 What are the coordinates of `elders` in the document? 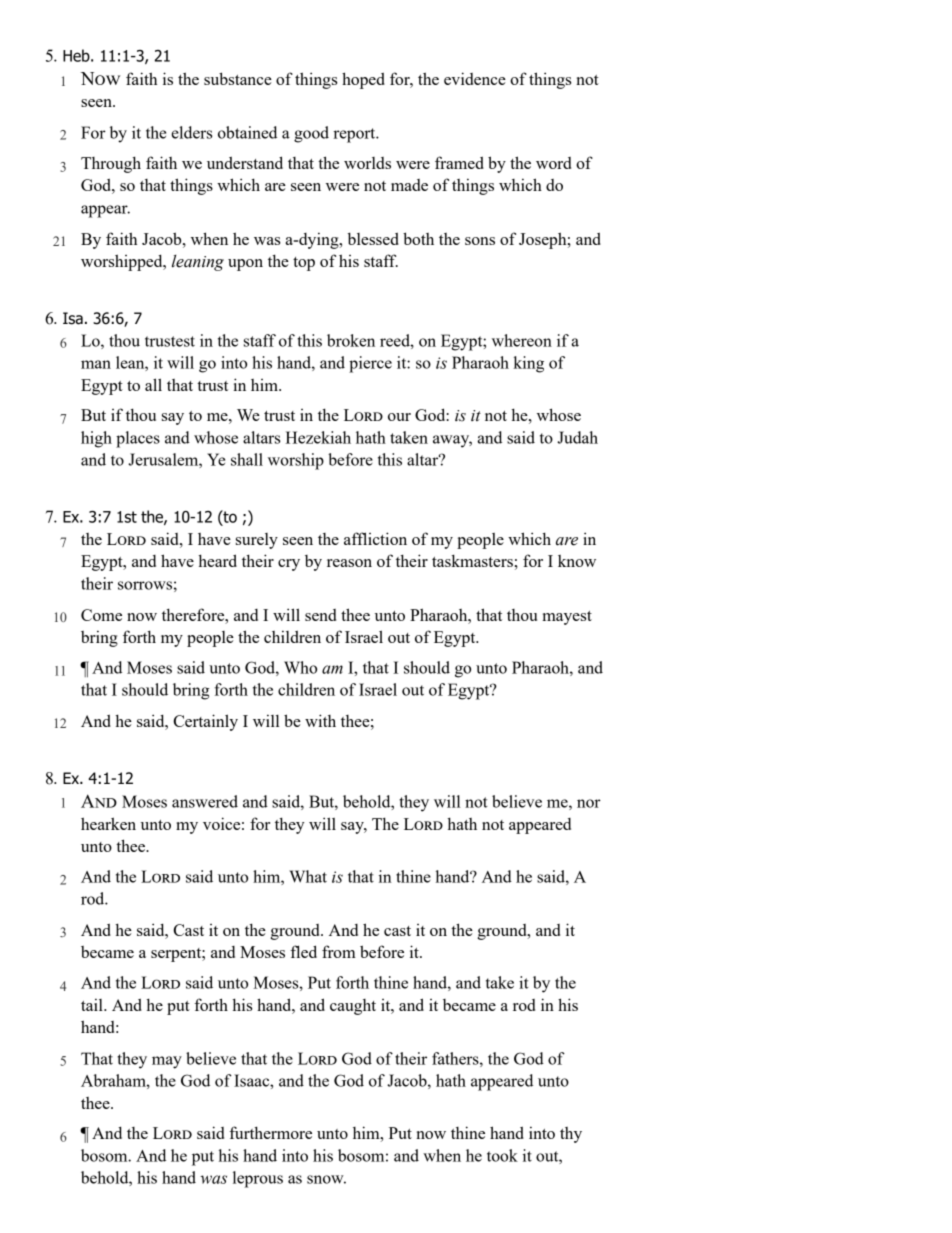 It's located at (191, 132).
